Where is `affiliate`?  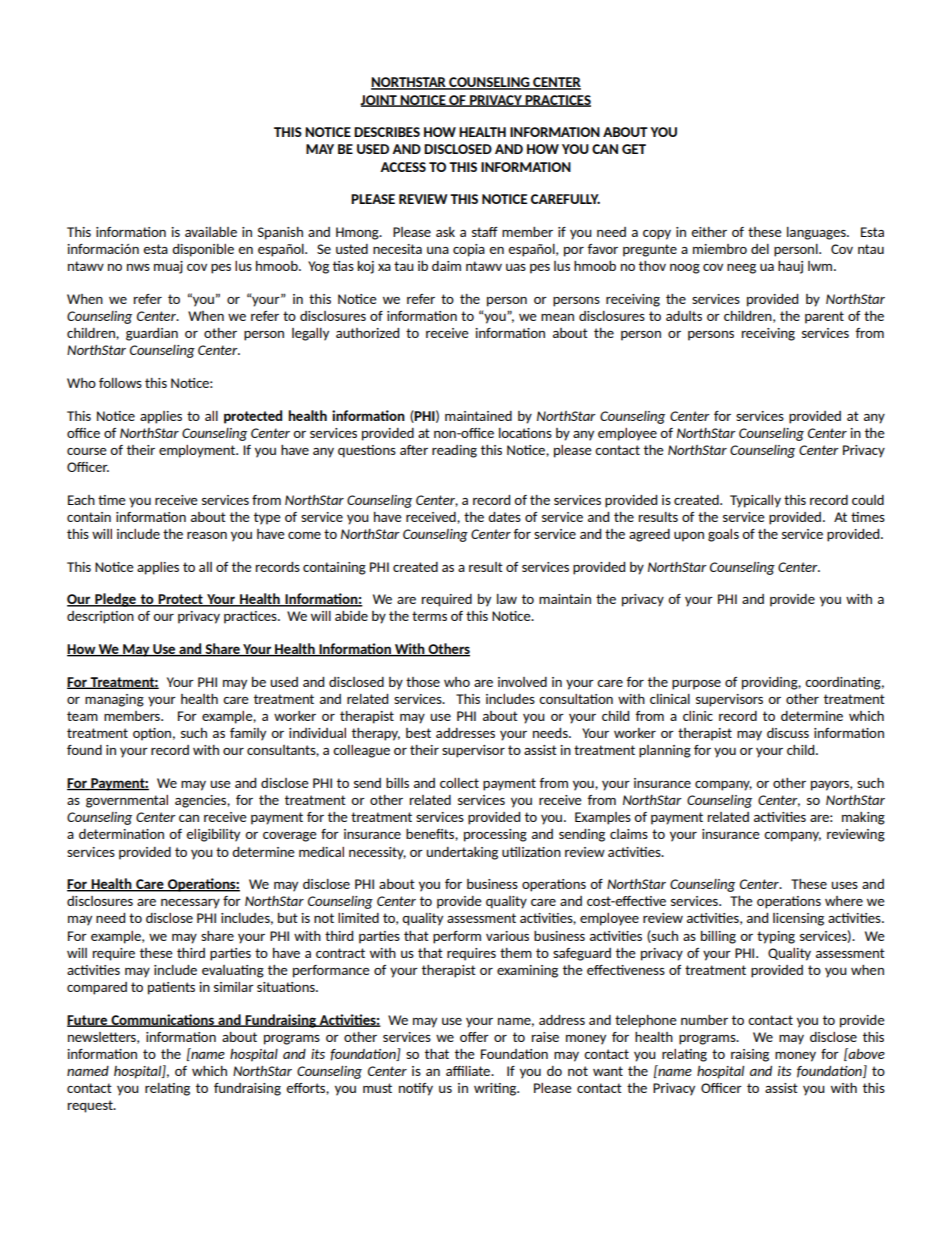
affiliate is located at coordinates (469, 1071).
